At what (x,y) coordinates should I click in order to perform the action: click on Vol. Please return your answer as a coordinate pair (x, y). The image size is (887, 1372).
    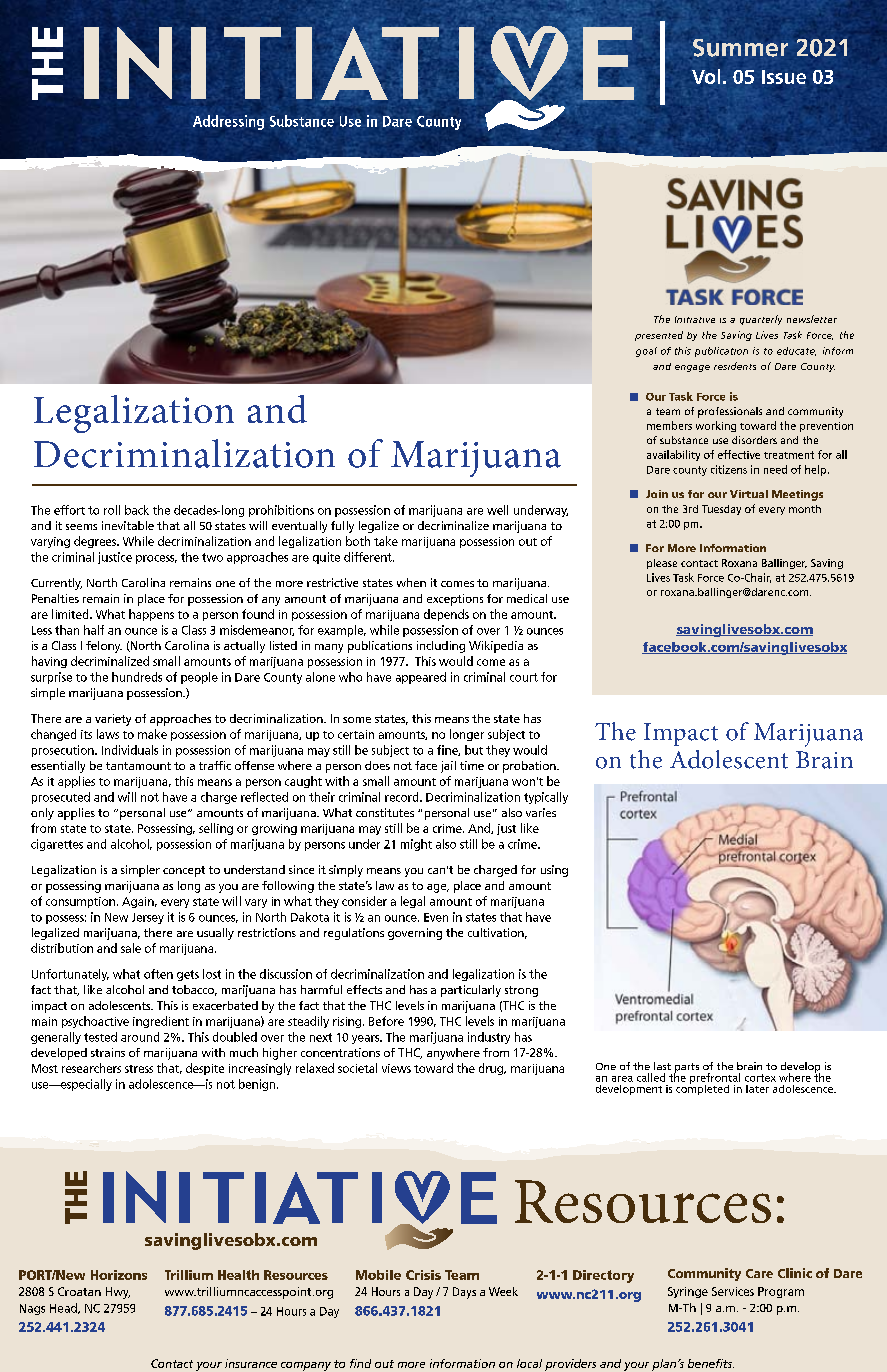
    Looking at the image, I should click on (706, 76).
